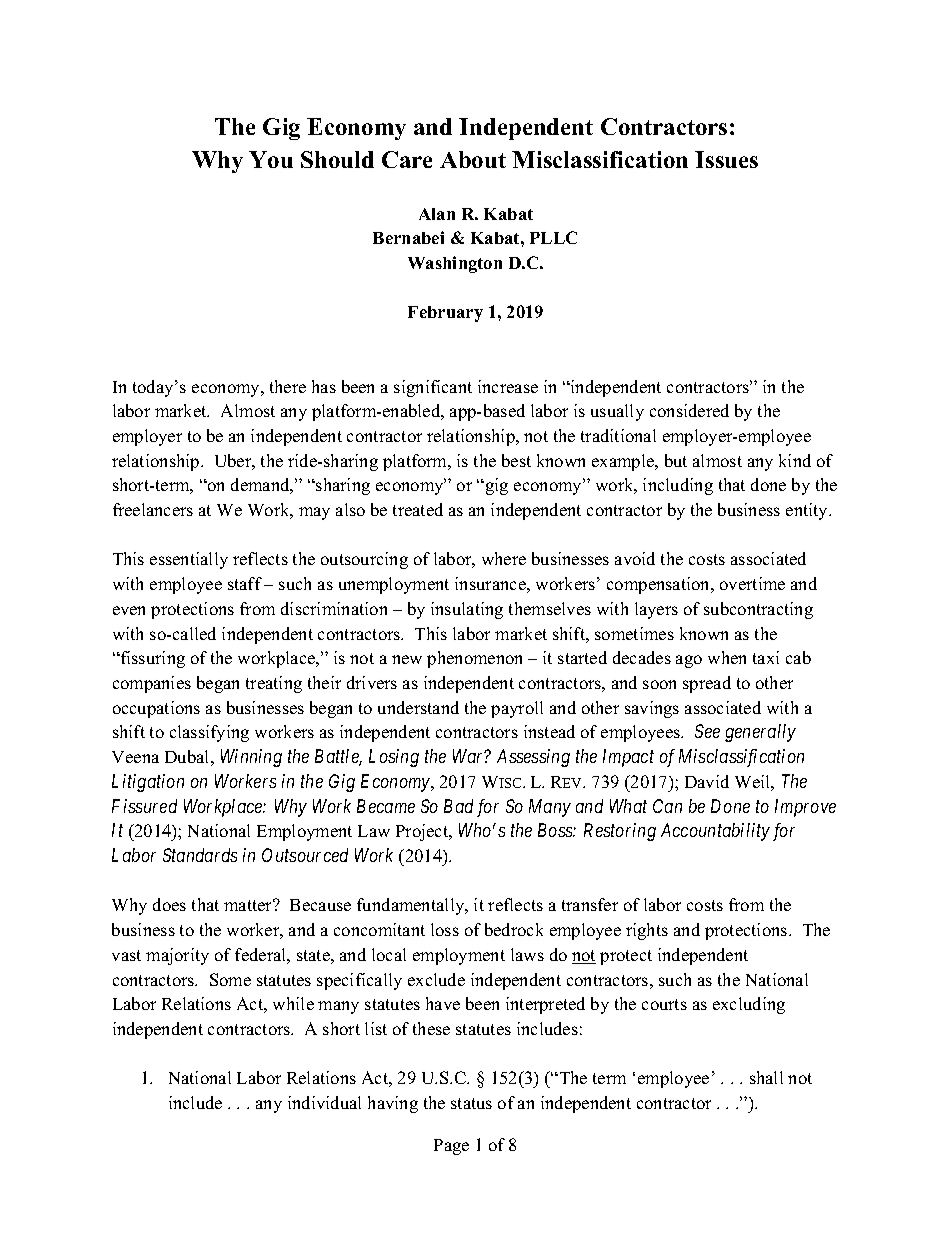 The width and height of the document is (952, 1233). Describe the element at coordinates (473, 159) in the document. I see `About` at that location.
